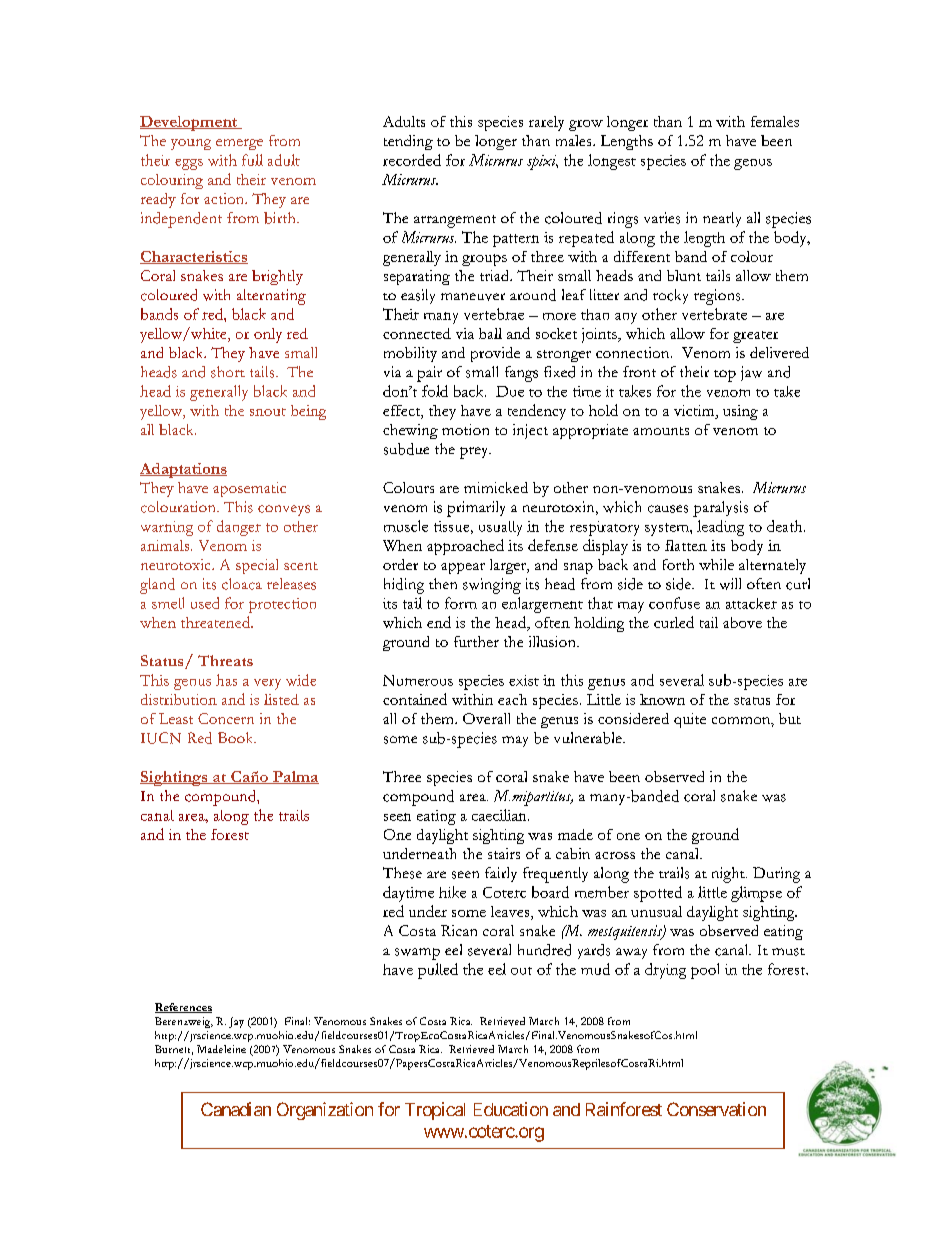 This screenshot has height=1233, width=952. Describe the element at coordinates (226, 718) in the screenshot. I see `Concern` at that location.
